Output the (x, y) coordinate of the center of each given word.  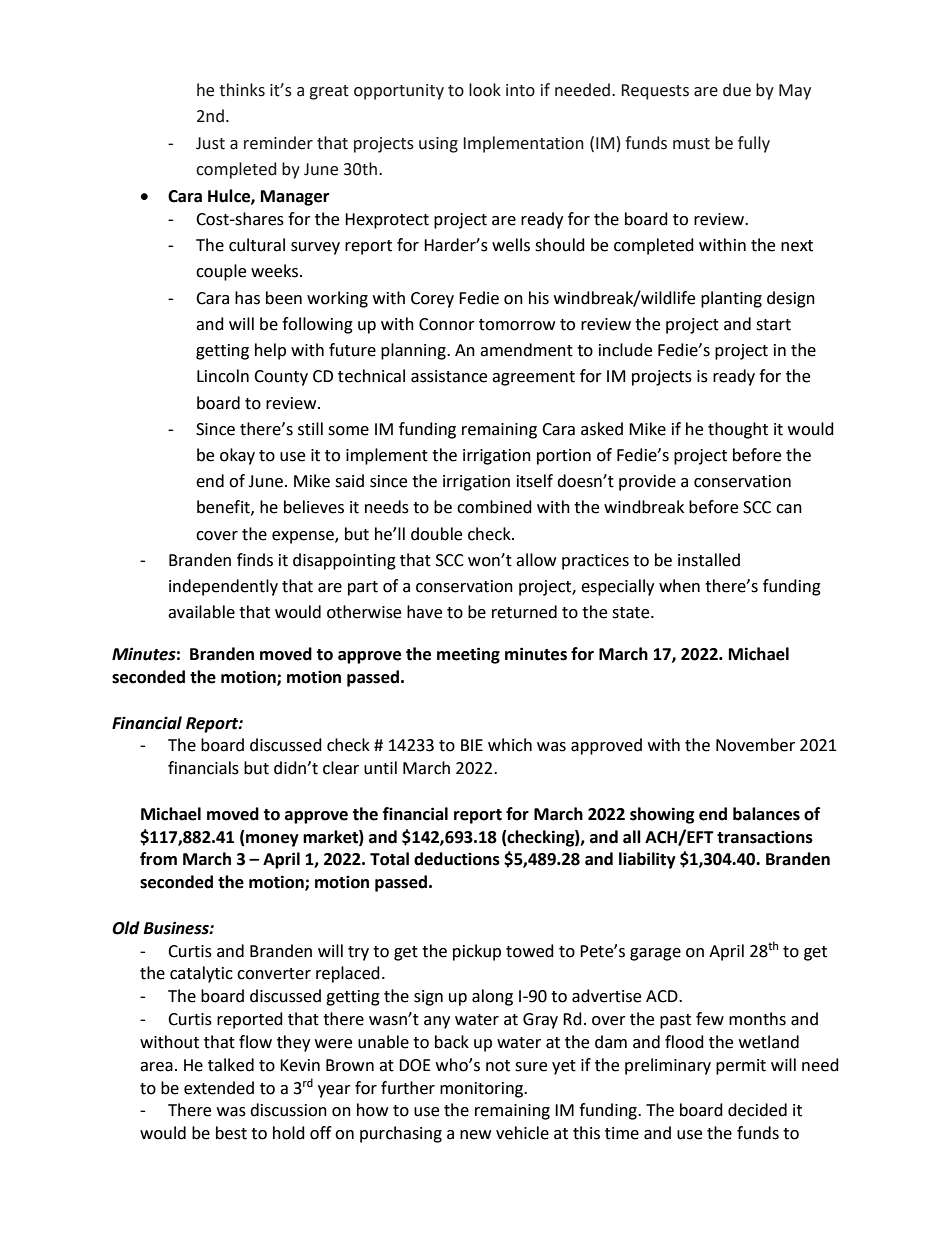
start (773, 325)
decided (757, 1110)
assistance (449, 376)
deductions (457, 859)
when (679, 586)
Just (210, 143)
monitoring (482, 1090)
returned (524, 612)
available (201, 612)
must (691, 144)
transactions (765, 837)
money (271, 840)
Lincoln (223, 376)
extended (219, 1088)
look (485, 90)
